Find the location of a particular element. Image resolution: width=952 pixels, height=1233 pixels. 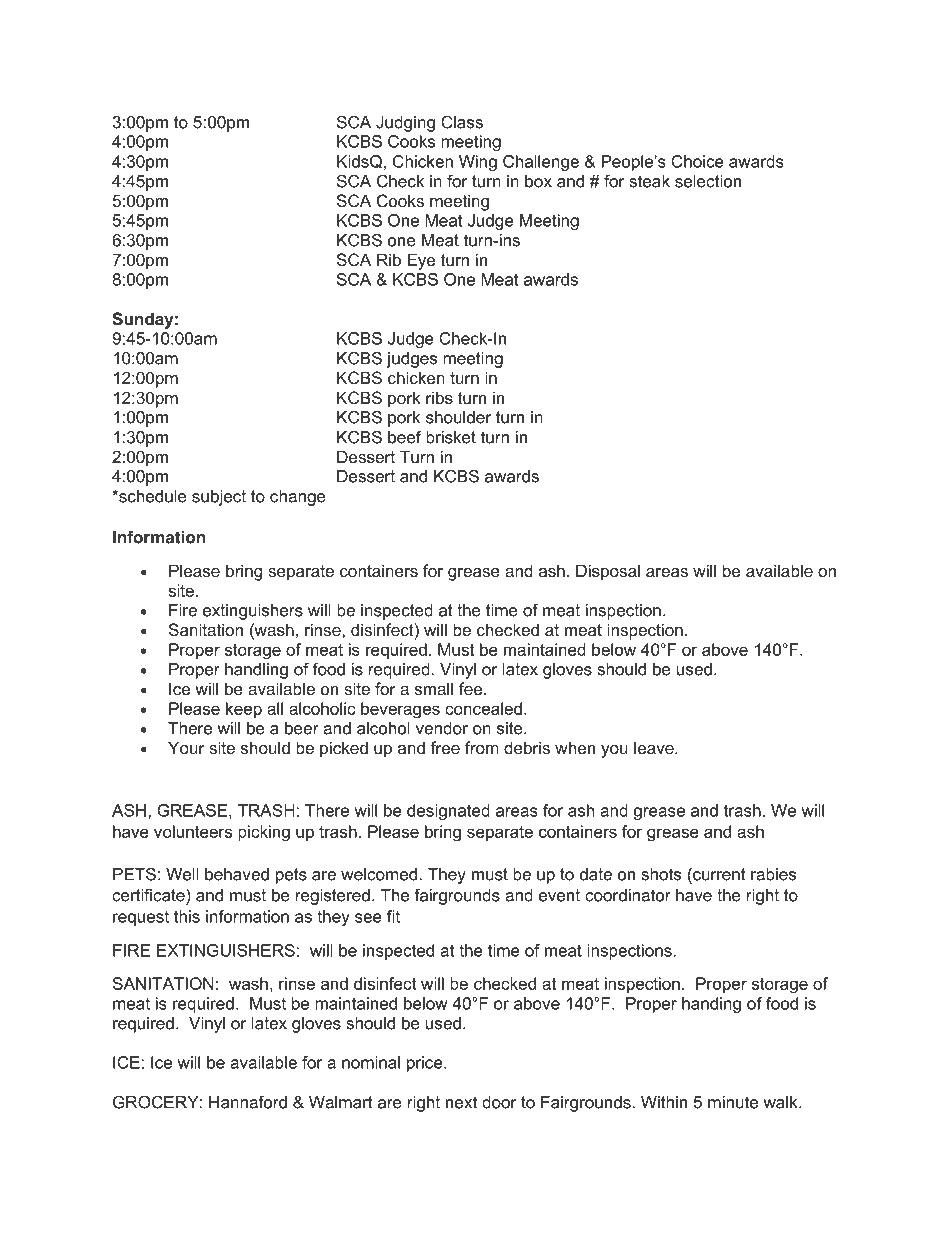

price is located at coordinates (426, 1064).
